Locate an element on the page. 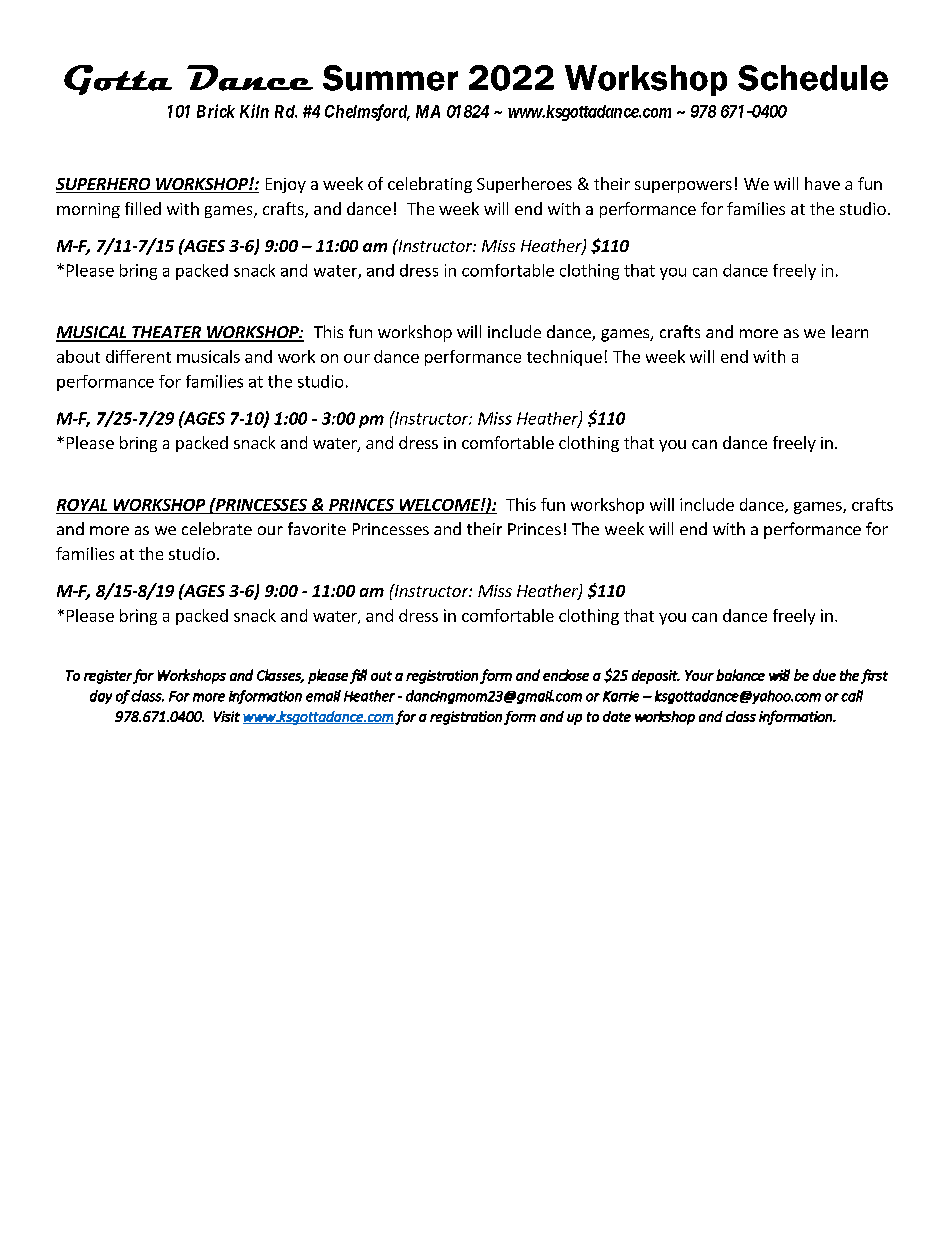 The image size is (952, 1233). balance is located at coordinates (740, 675).
